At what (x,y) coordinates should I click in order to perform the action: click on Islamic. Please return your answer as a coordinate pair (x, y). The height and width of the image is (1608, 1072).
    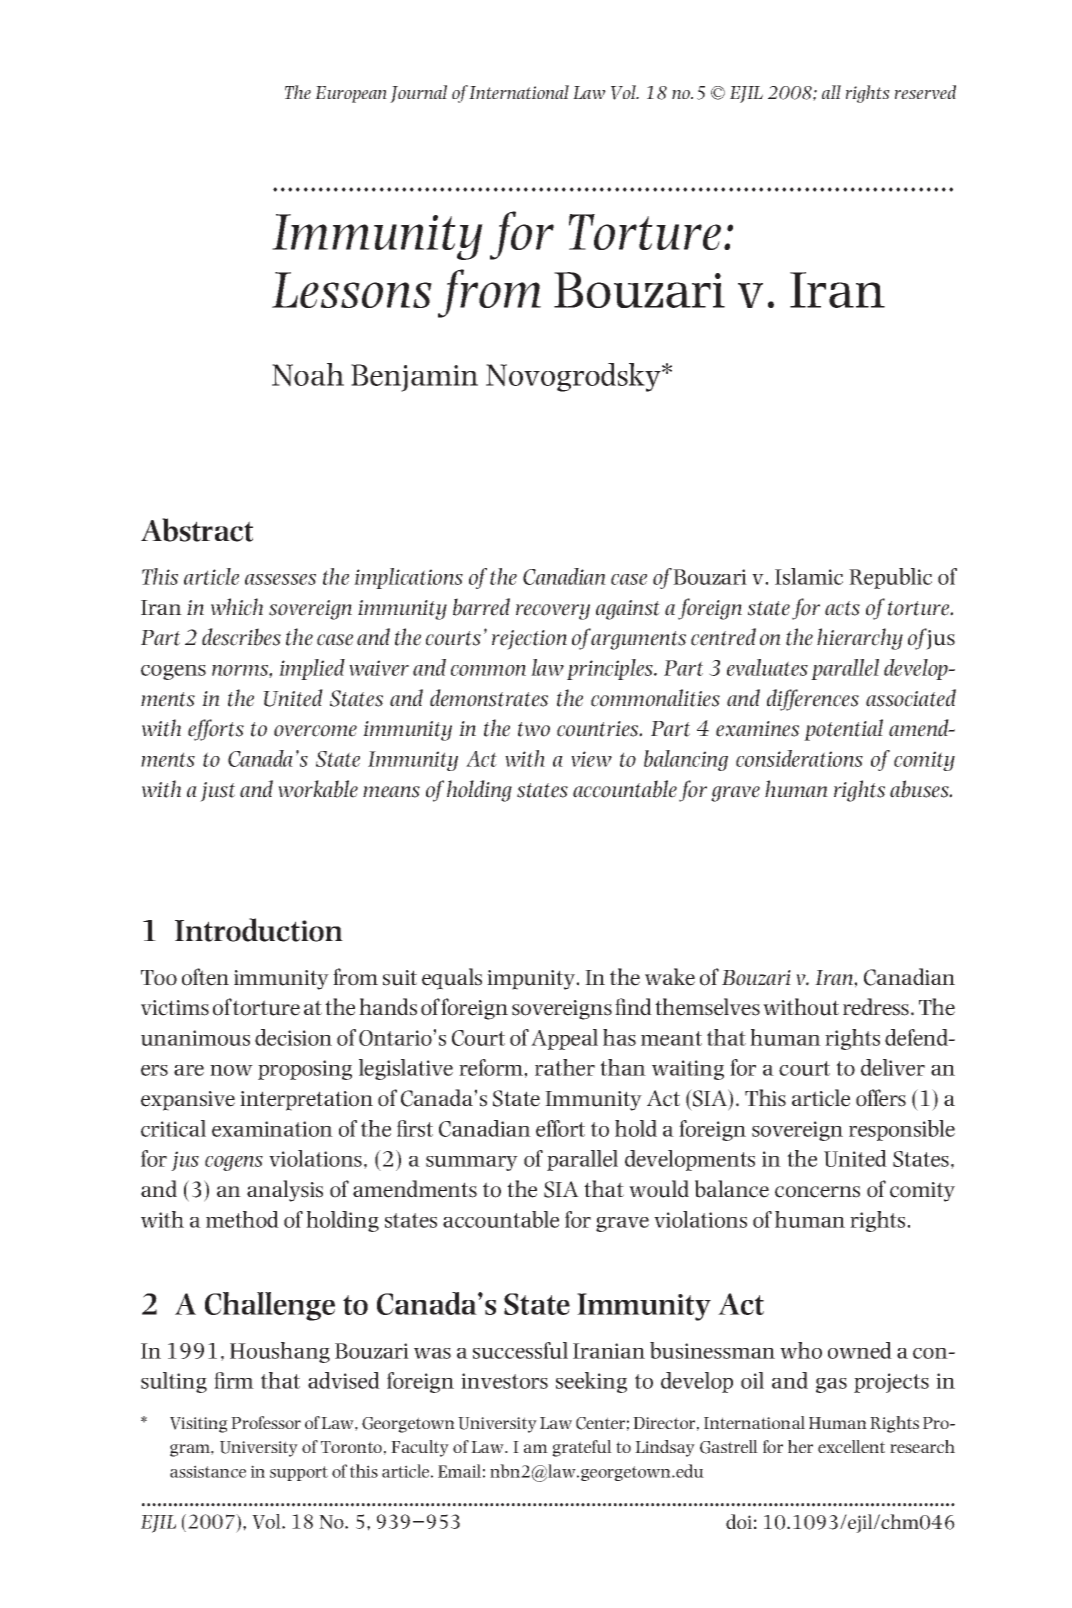
    Looking at the image, I should click on (809, 576).
